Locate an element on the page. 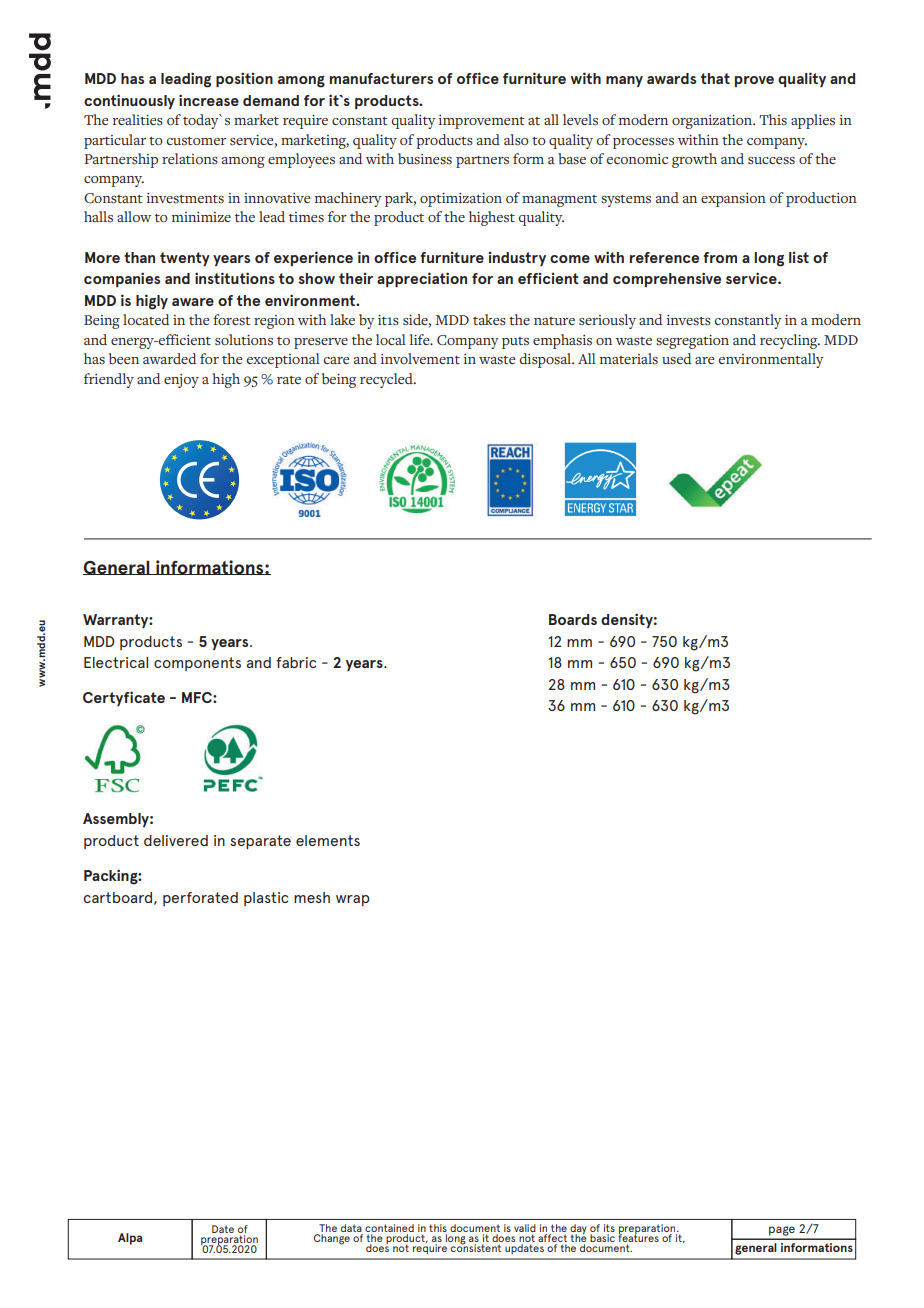 This page has width=924, height=1308. wrap is located at coordinates (353, 900).
